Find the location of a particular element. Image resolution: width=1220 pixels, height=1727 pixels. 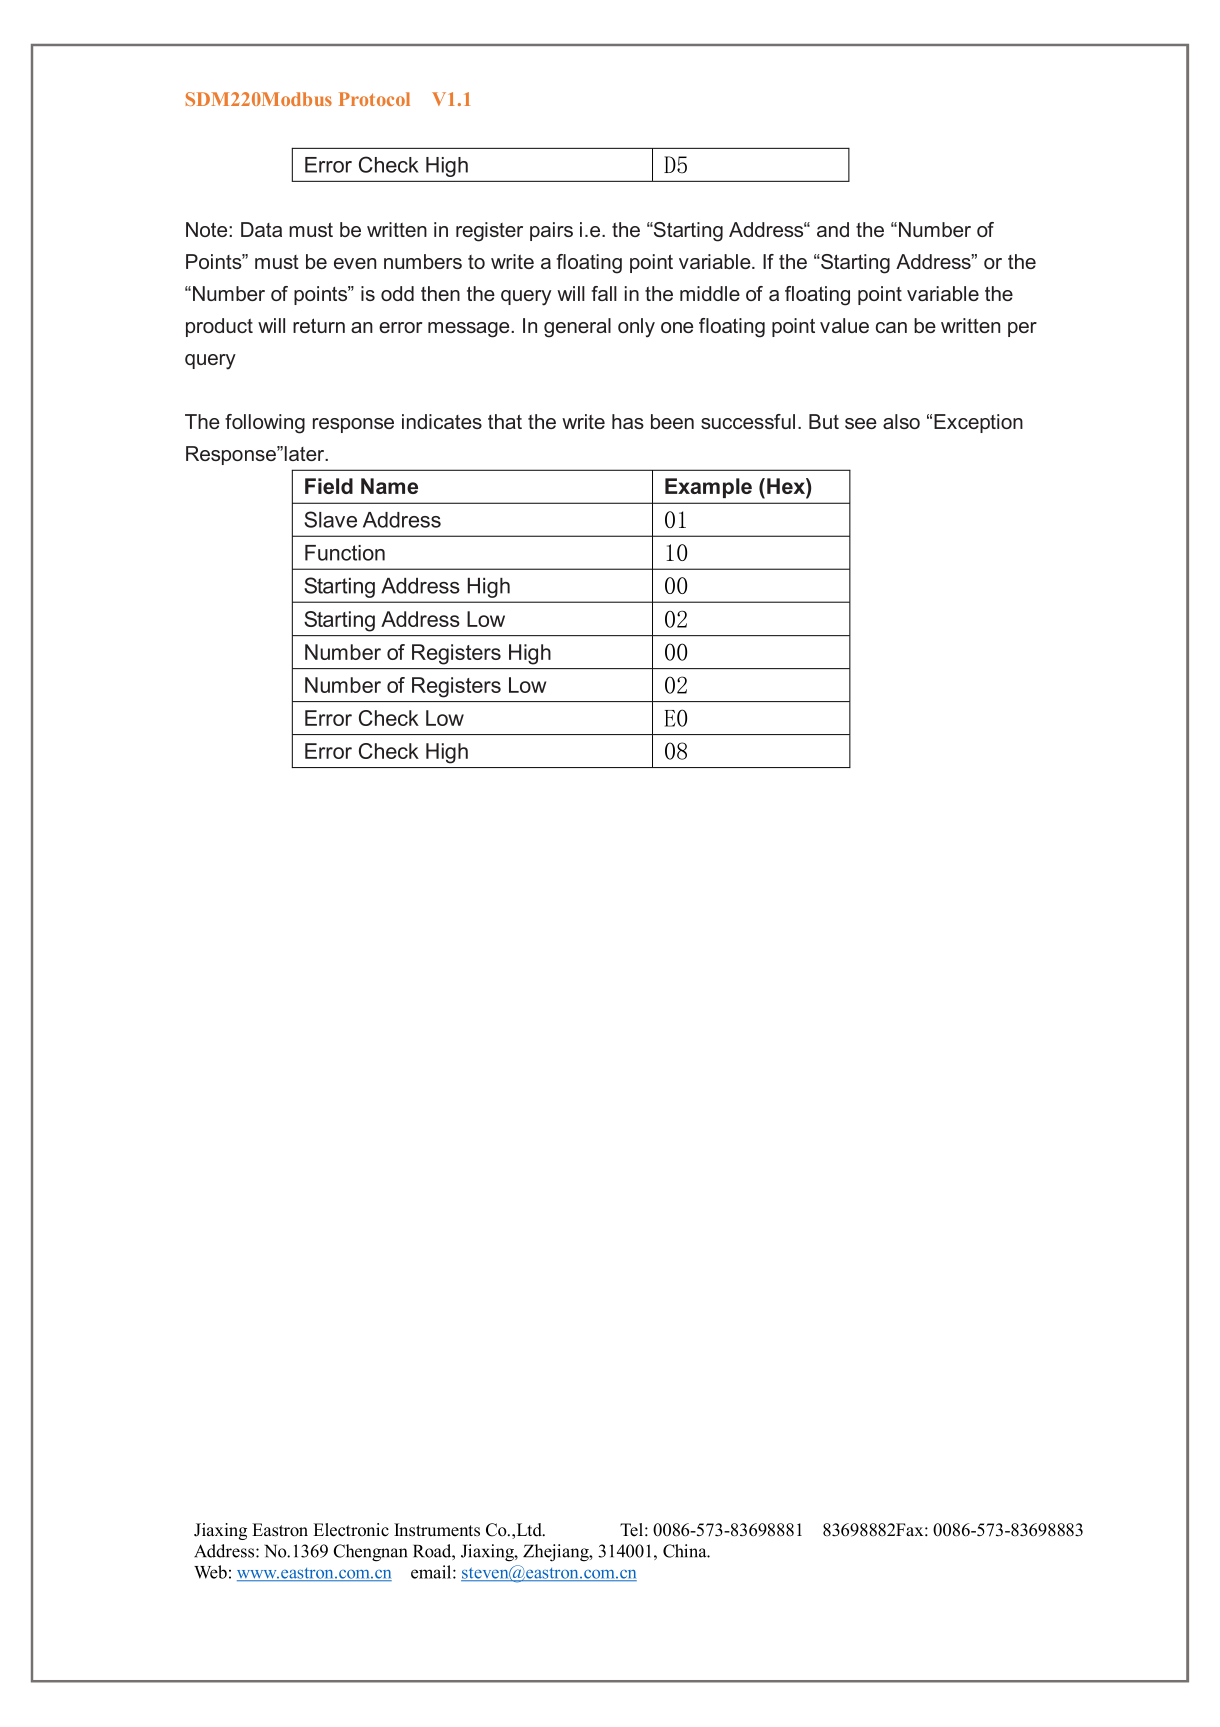

and is located at coordinates (833, 229).
